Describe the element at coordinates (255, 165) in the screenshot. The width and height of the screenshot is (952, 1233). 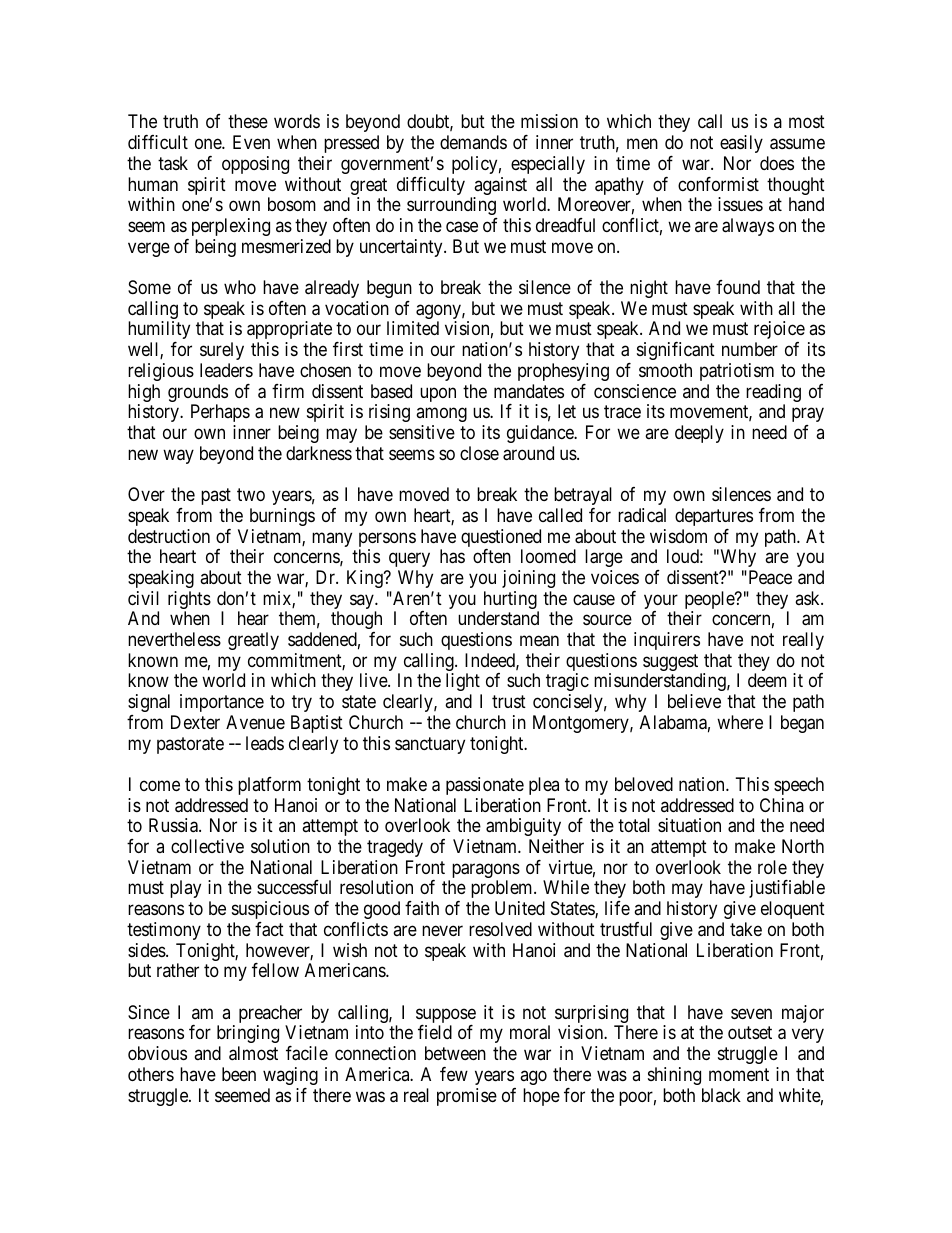
I see `opposing` at that location.
